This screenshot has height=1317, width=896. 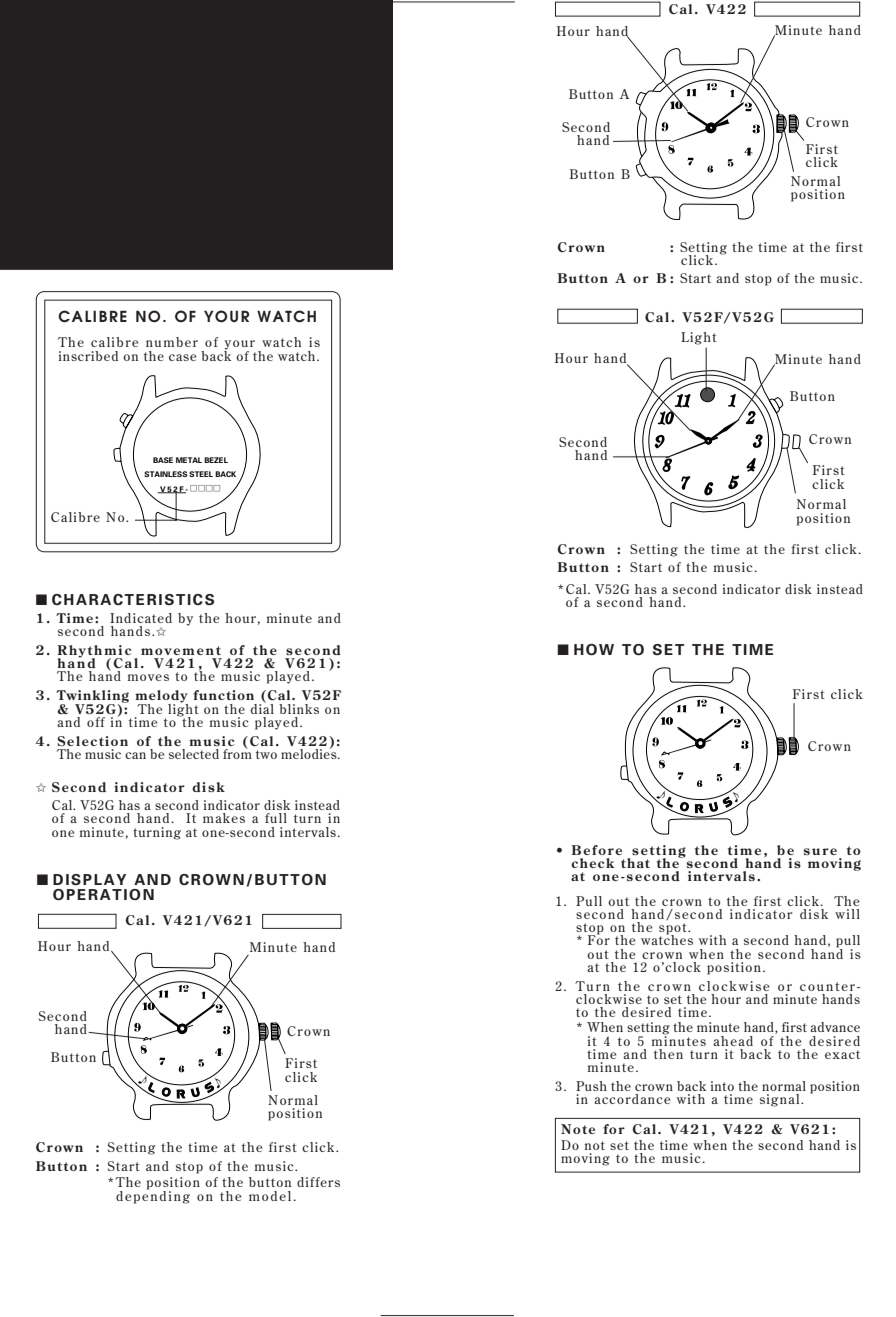 What do you see at coordinates (310, 752) in the screenshot?
I see `melodies` at bounding box center [310, 752].
